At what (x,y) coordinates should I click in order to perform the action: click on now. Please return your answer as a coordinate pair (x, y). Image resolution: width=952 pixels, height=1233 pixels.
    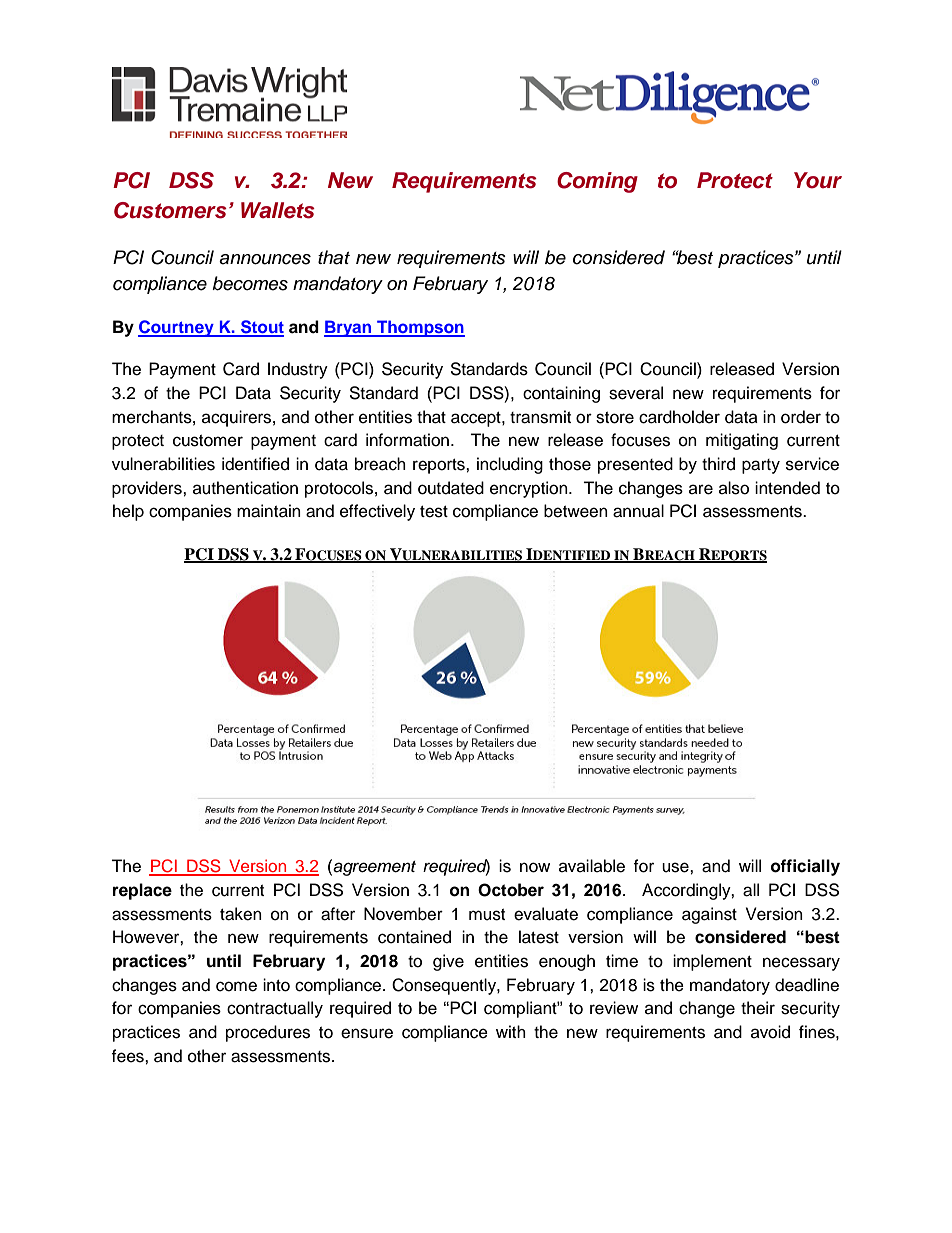
    Looking at the image, I should click on (535, 867).
